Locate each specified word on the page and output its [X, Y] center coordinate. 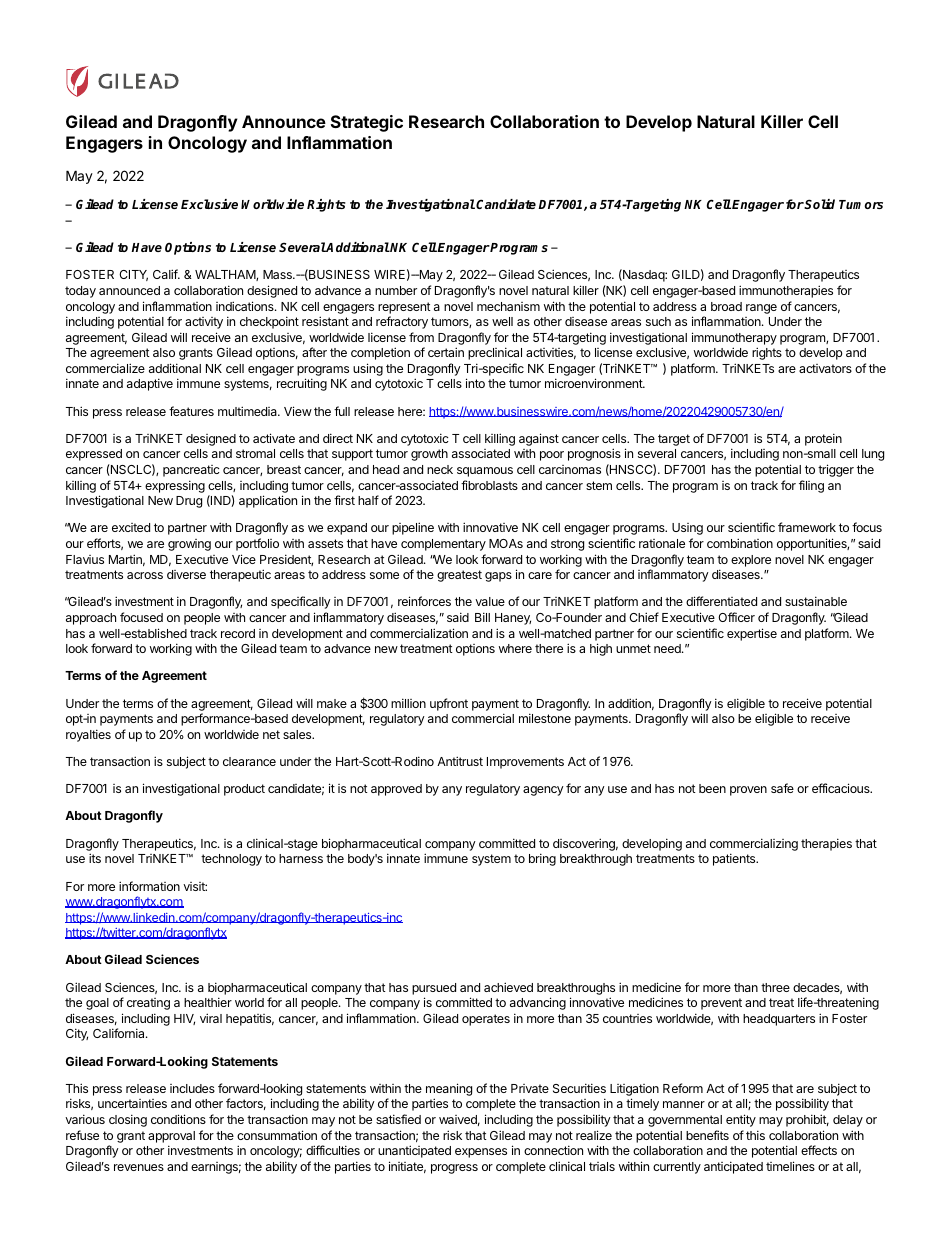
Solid [819, 204]
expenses [481, 1153]
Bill [482, 617]
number [396, 290]
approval [171, 1137]
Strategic [367, 123]
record [238, 633]
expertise [752, 634]
